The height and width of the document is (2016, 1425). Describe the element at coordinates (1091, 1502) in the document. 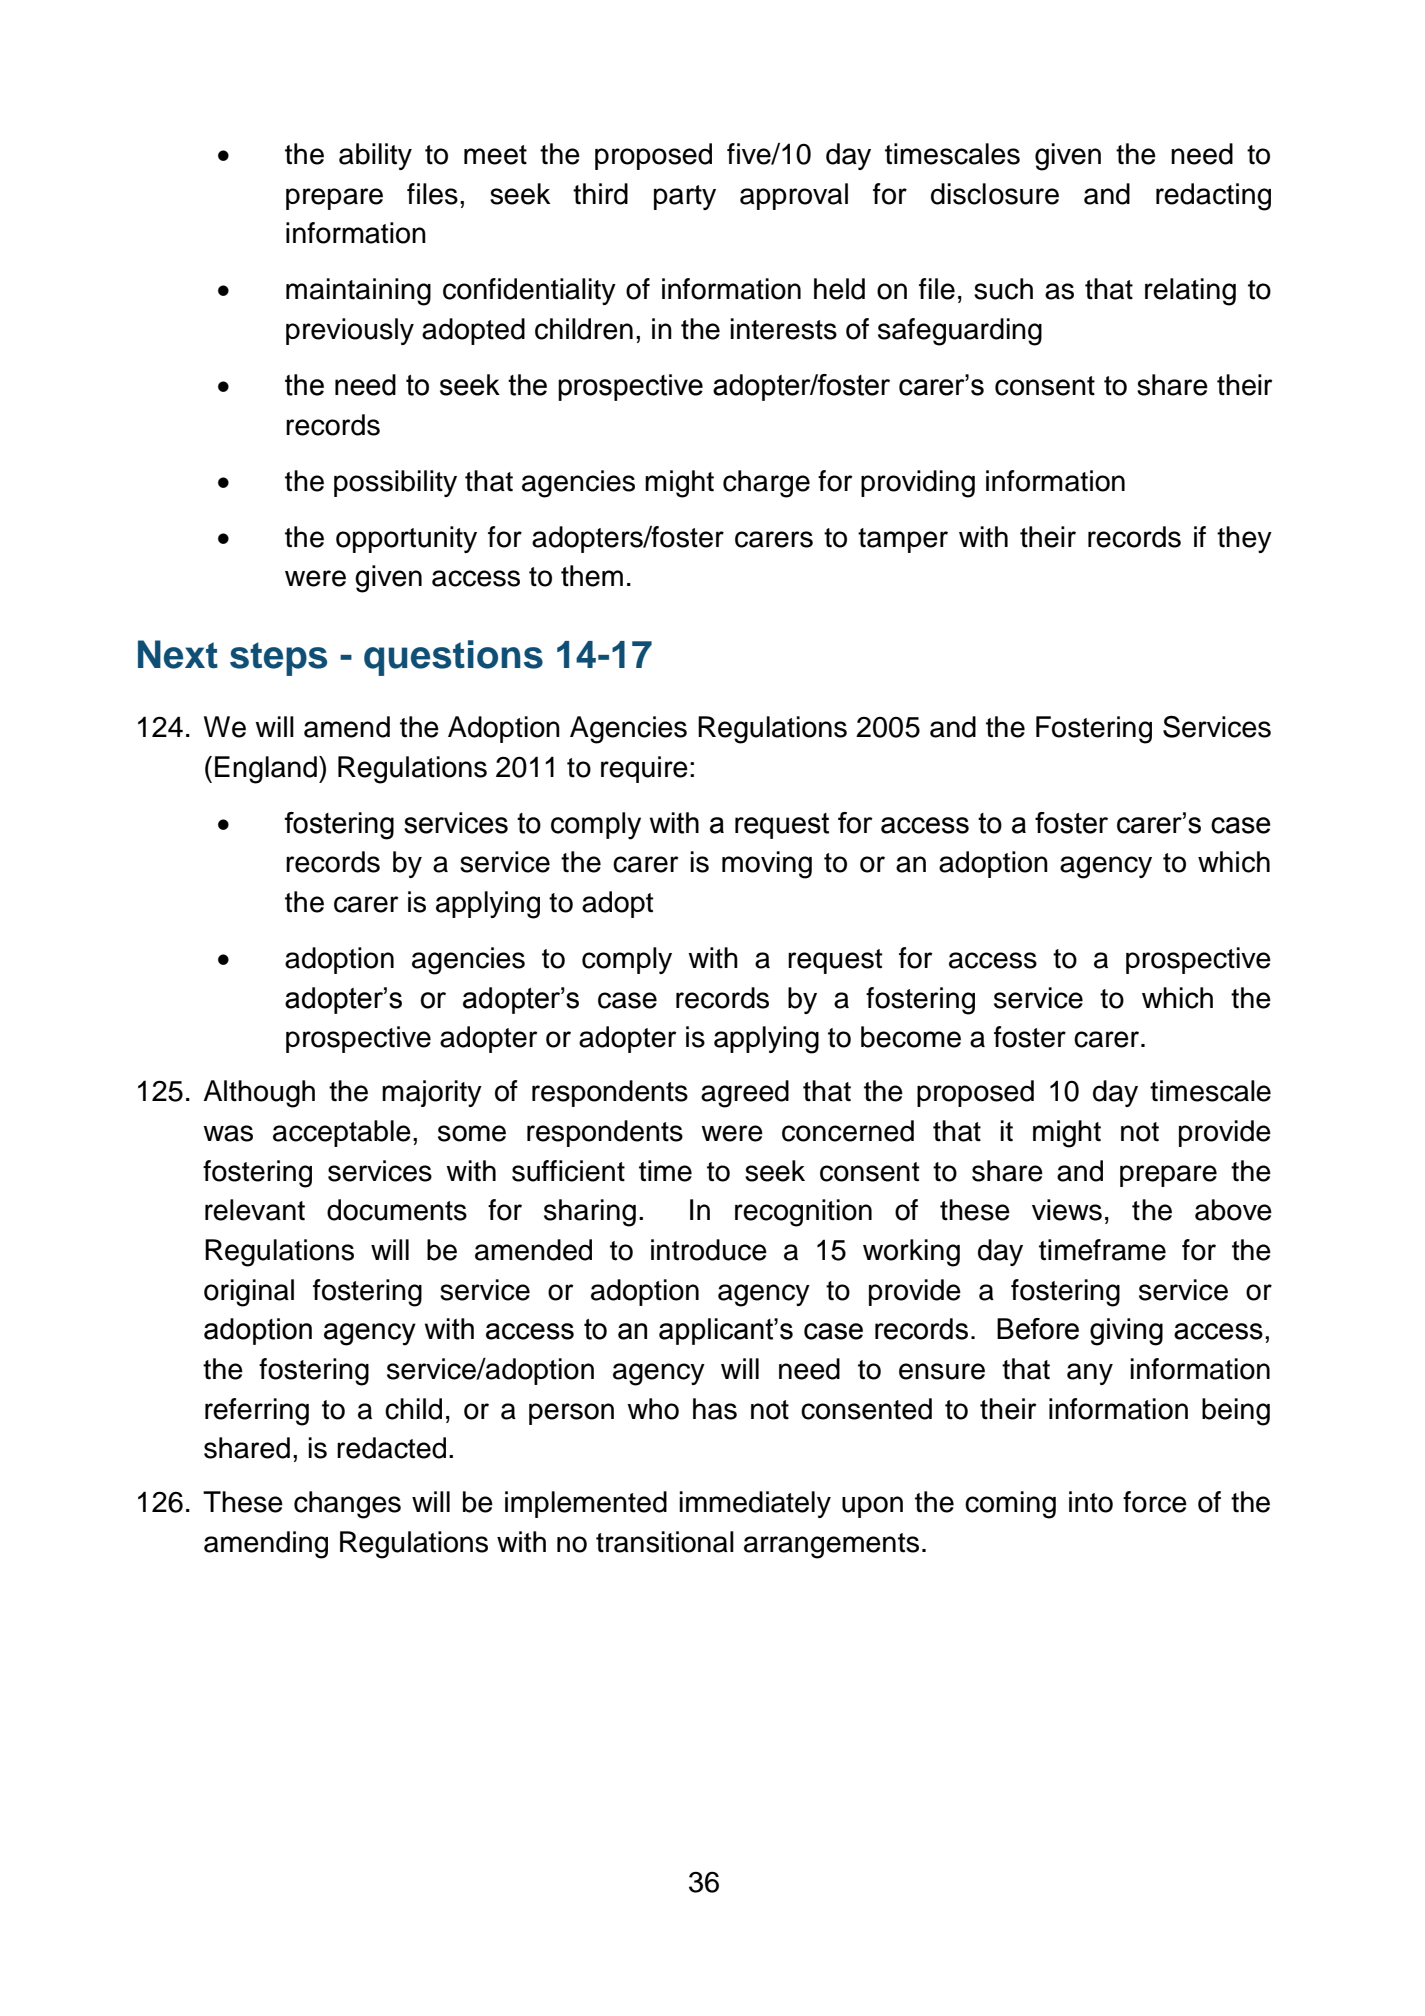

I see `into` at that location.
